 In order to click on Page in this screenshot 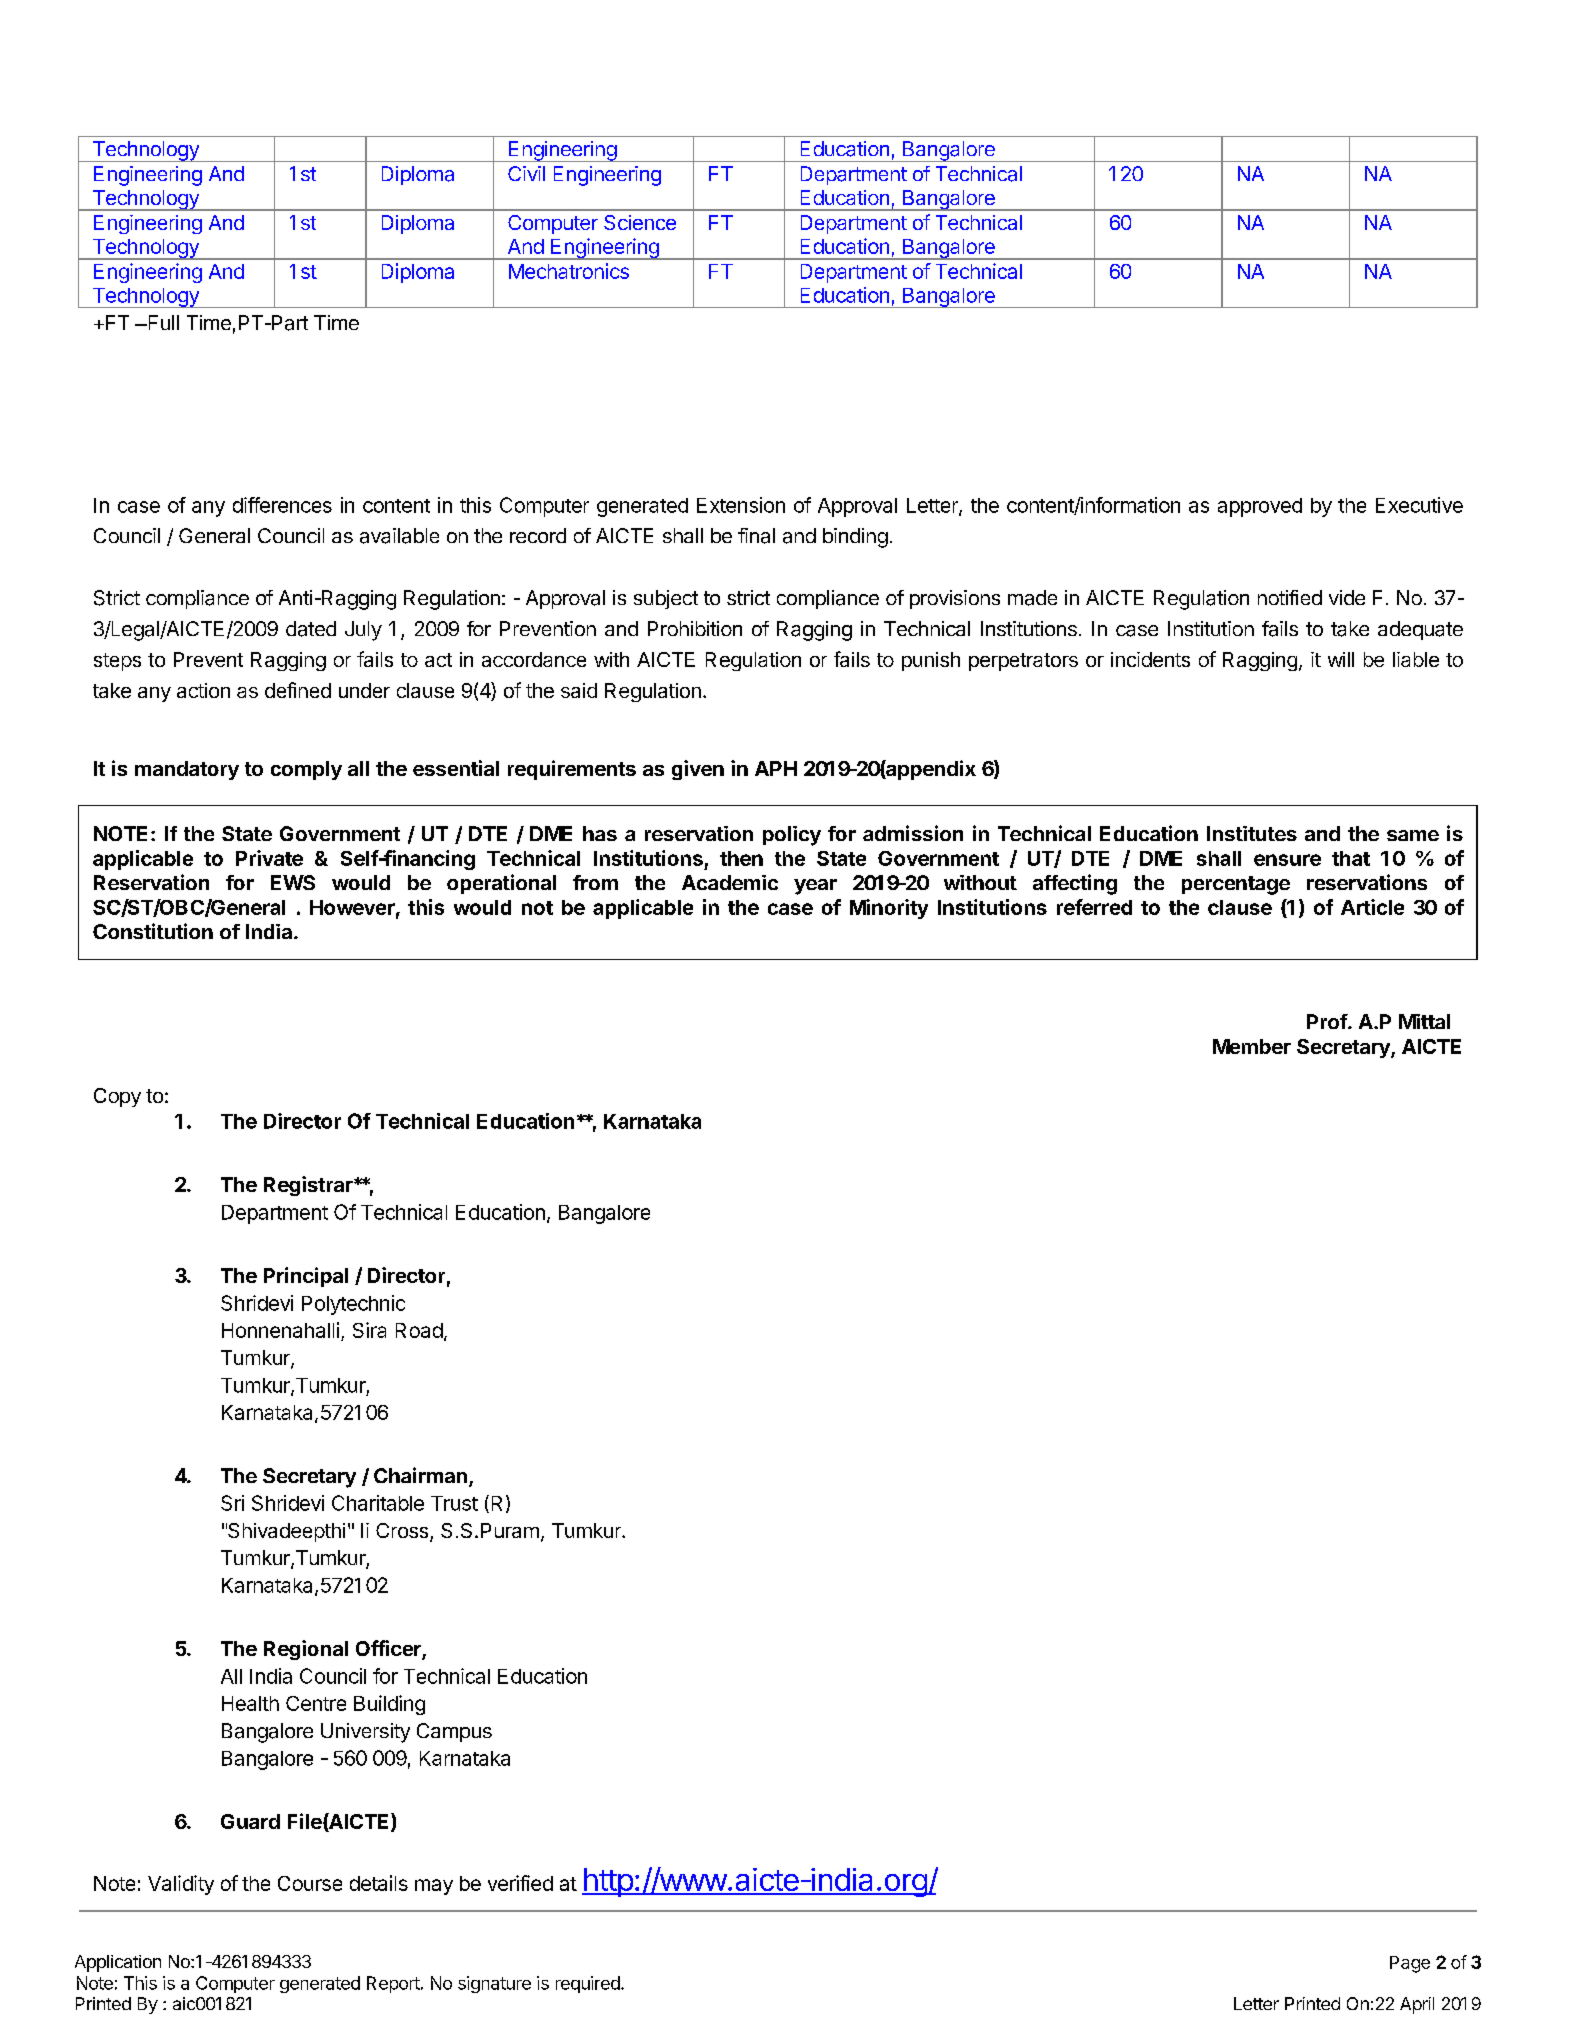, I will do `click(1410, 1964)`.
